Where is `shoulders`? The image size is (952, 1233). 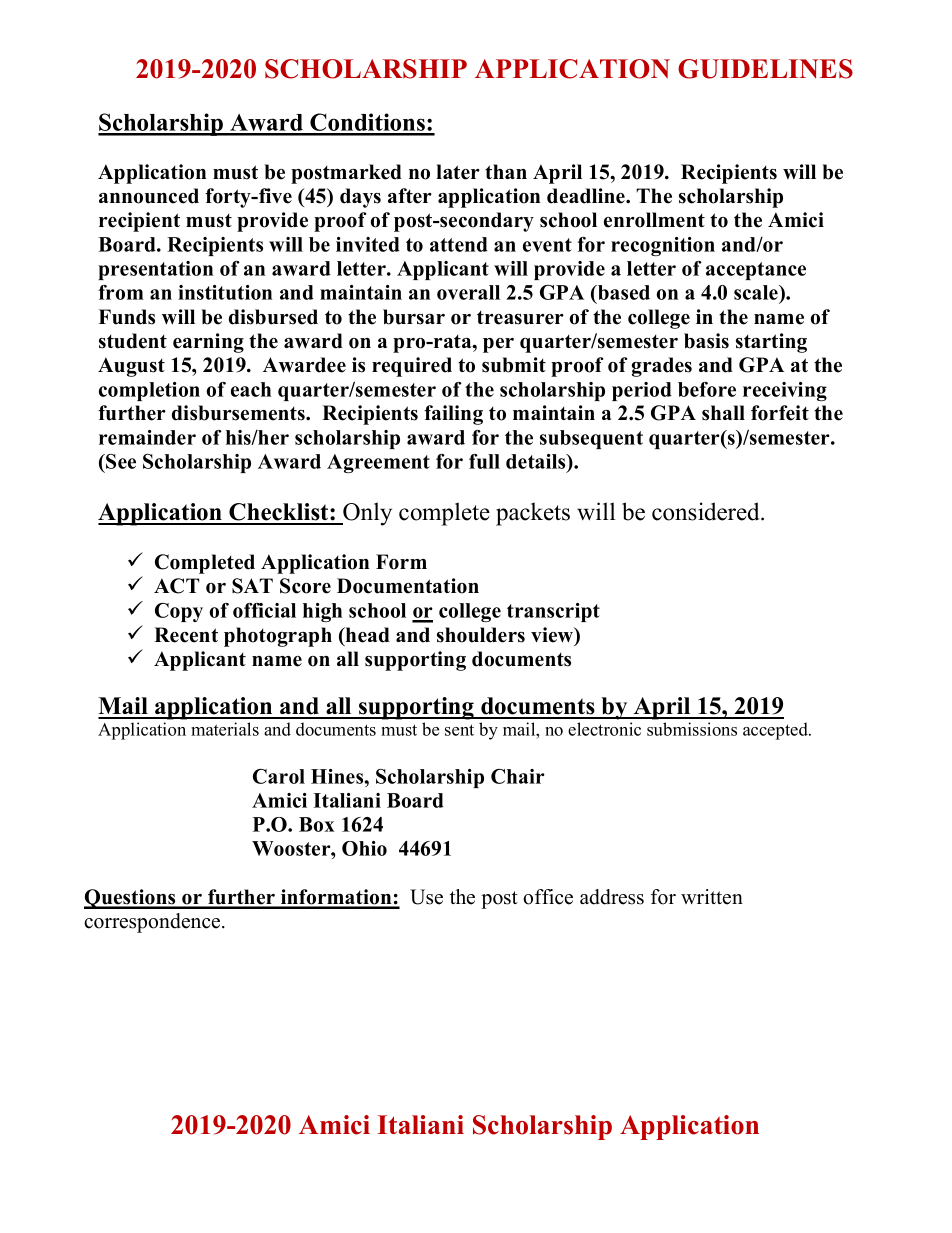
shoulders is located at coordinates (481, 635).
